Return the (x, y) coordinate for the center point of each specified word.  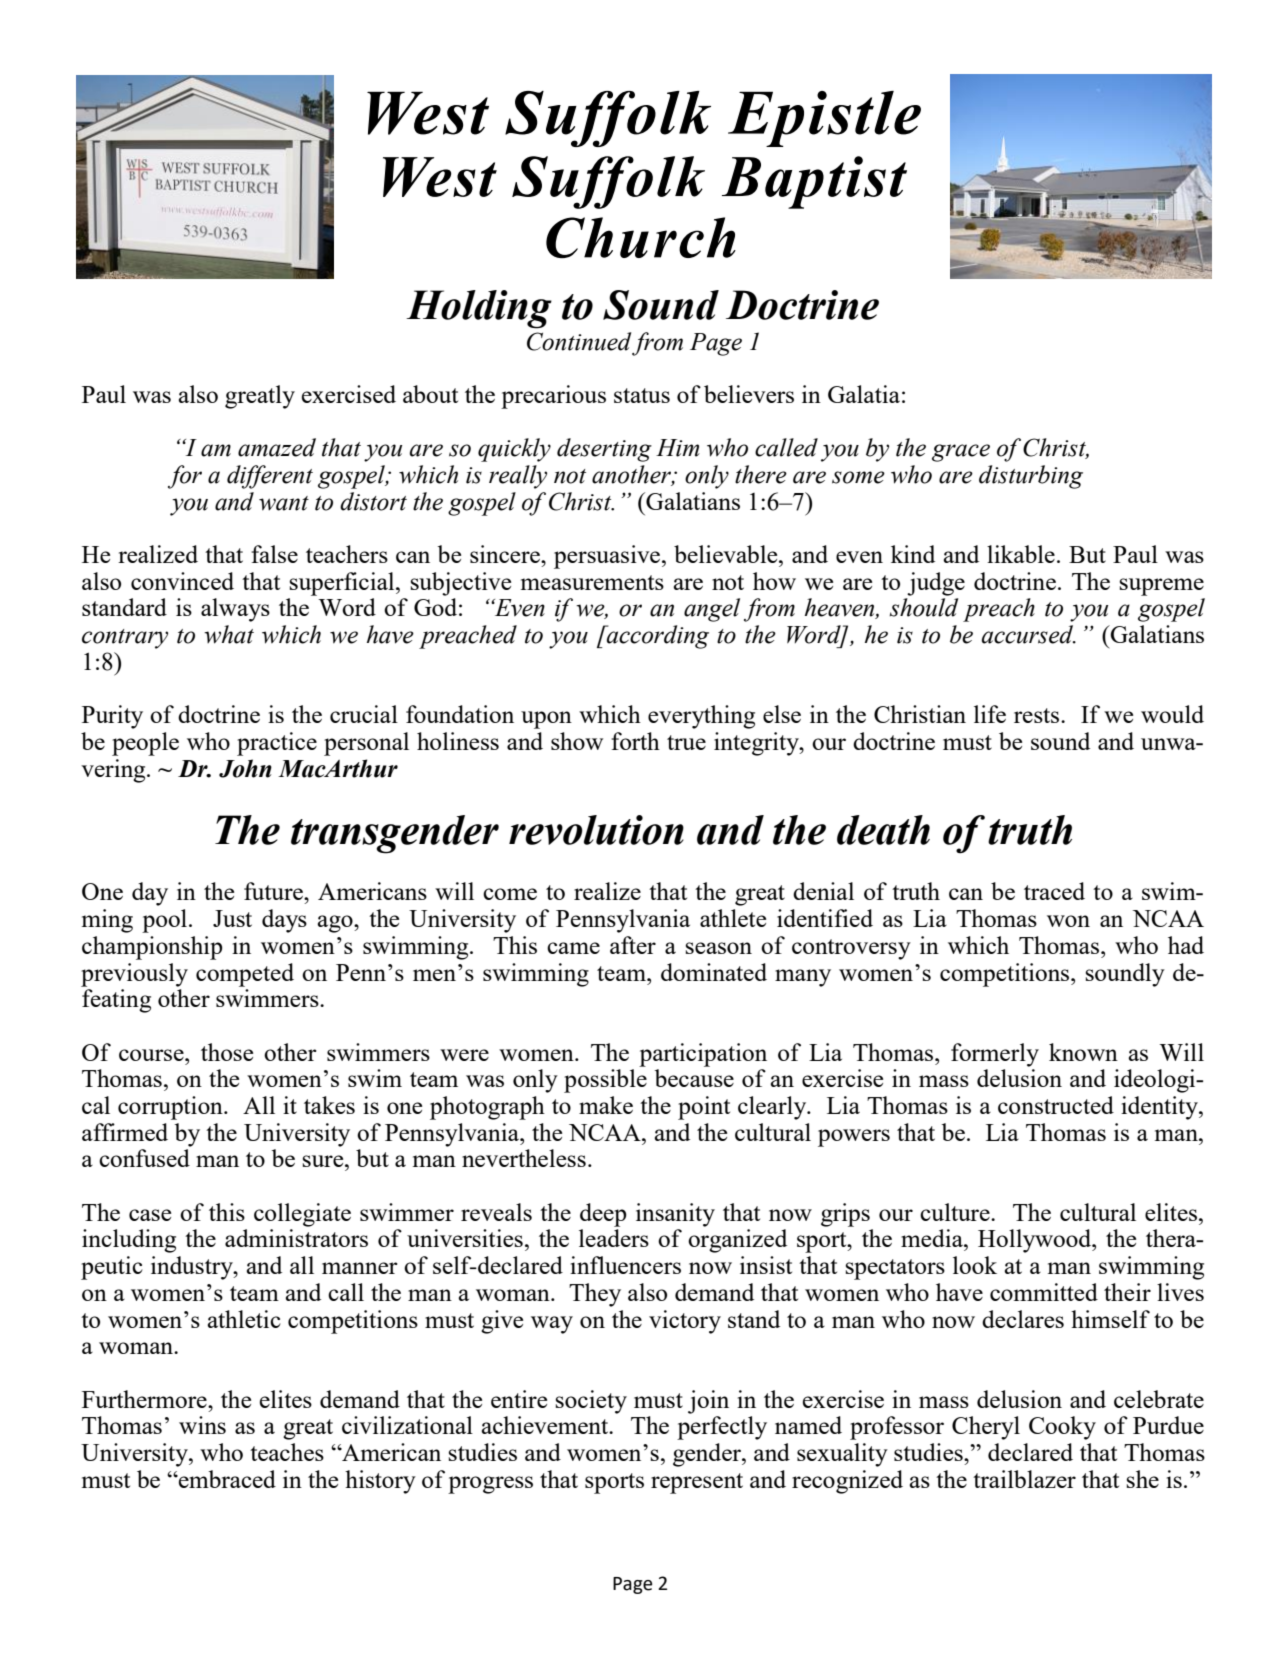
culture (956, 1212)
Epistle (824, 119)
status (642, 395)
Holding (479, 309)
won (1068, 921)
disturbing (1031, 477)
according (657, 637)
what (229, 634)
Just (232, 918)
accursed (1029, 634)
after (633, 945)
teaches (287, 1452)
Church (641, 237)
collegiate (302, 1215)
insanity (675, 1215)
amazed (277, 447)
